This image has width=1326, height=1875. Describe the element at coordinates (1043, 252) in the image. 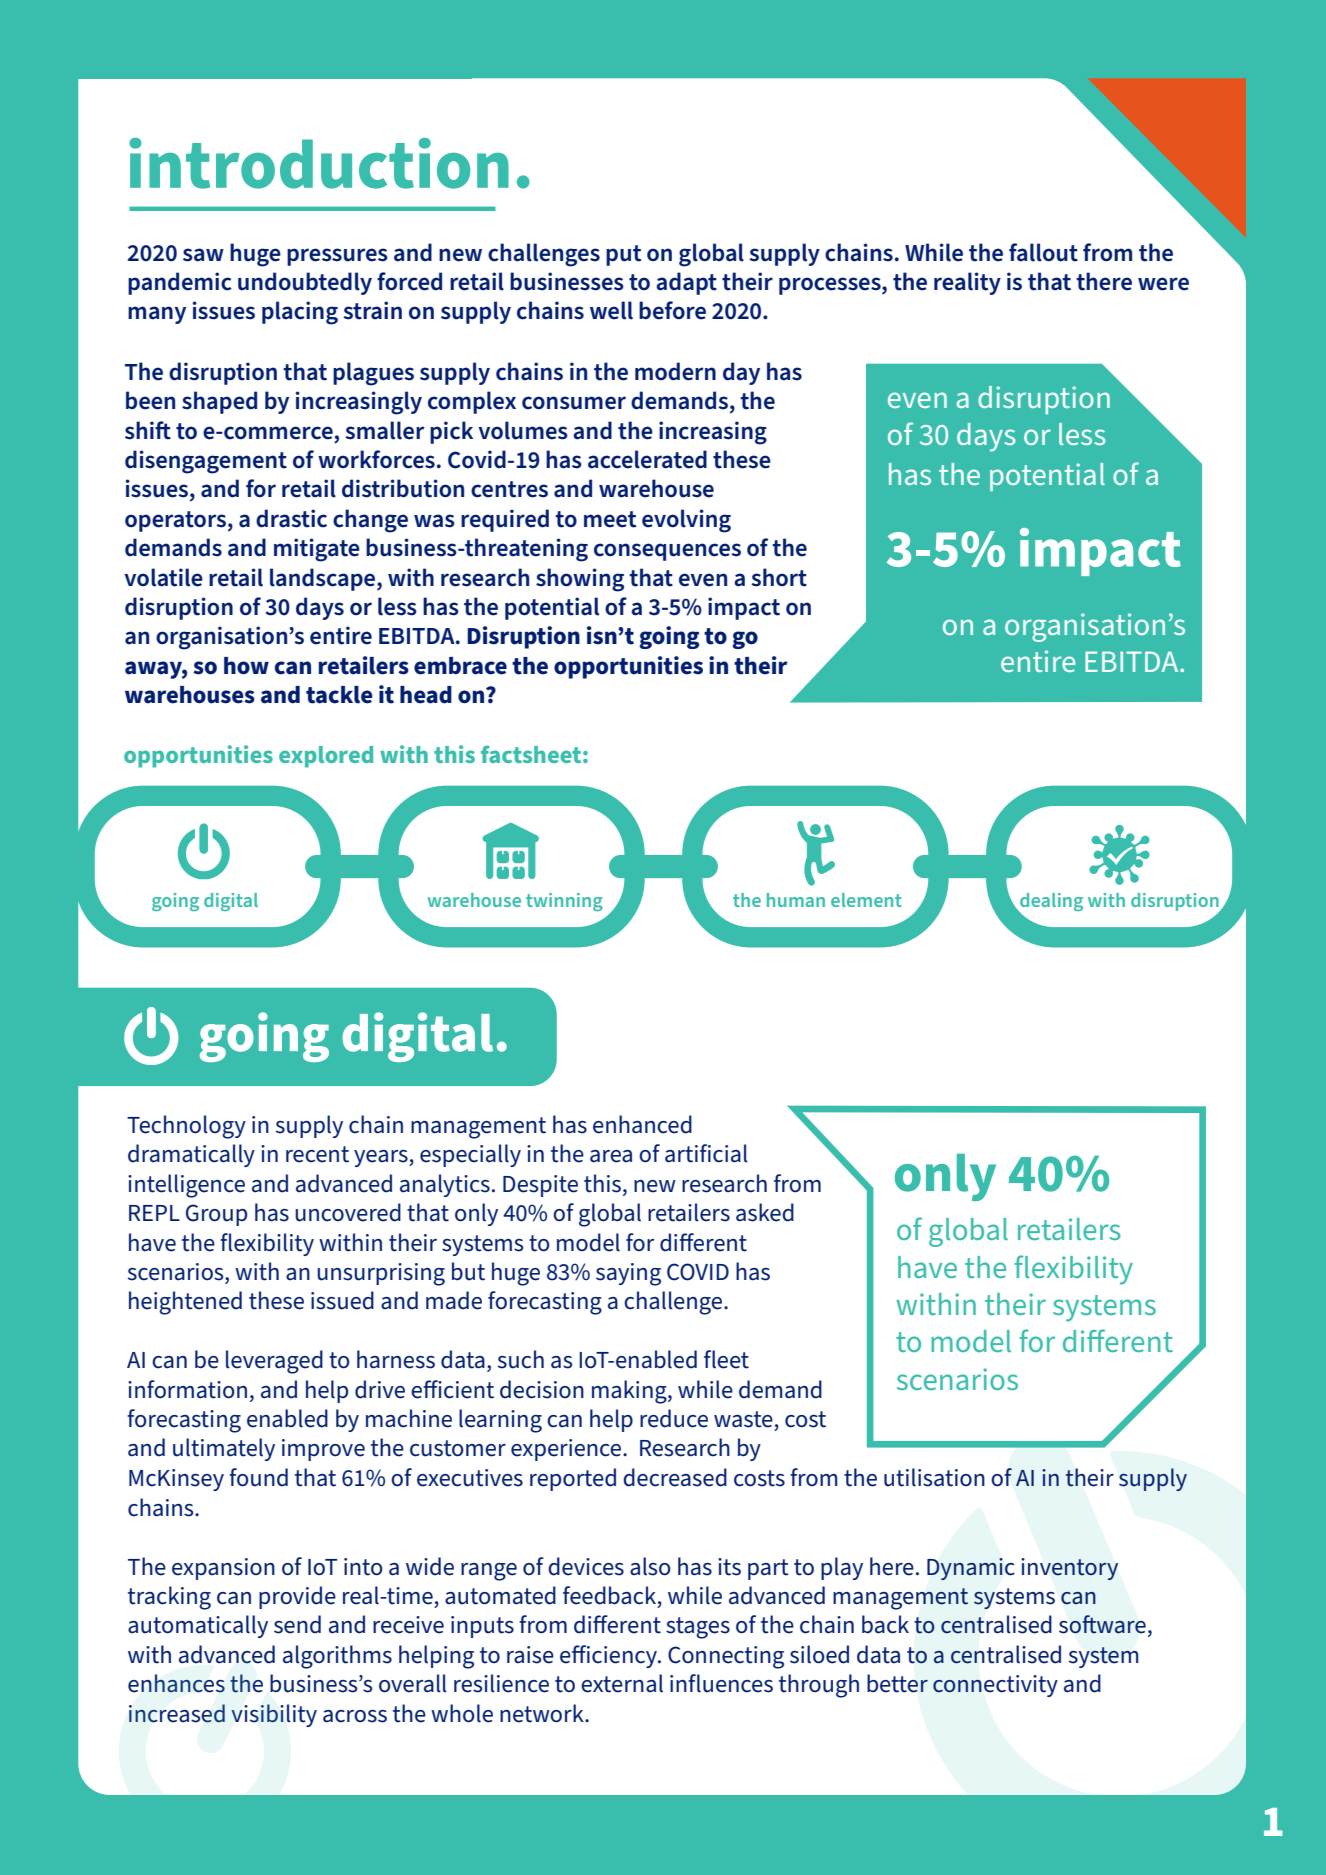

I see `fallout` at that location.
